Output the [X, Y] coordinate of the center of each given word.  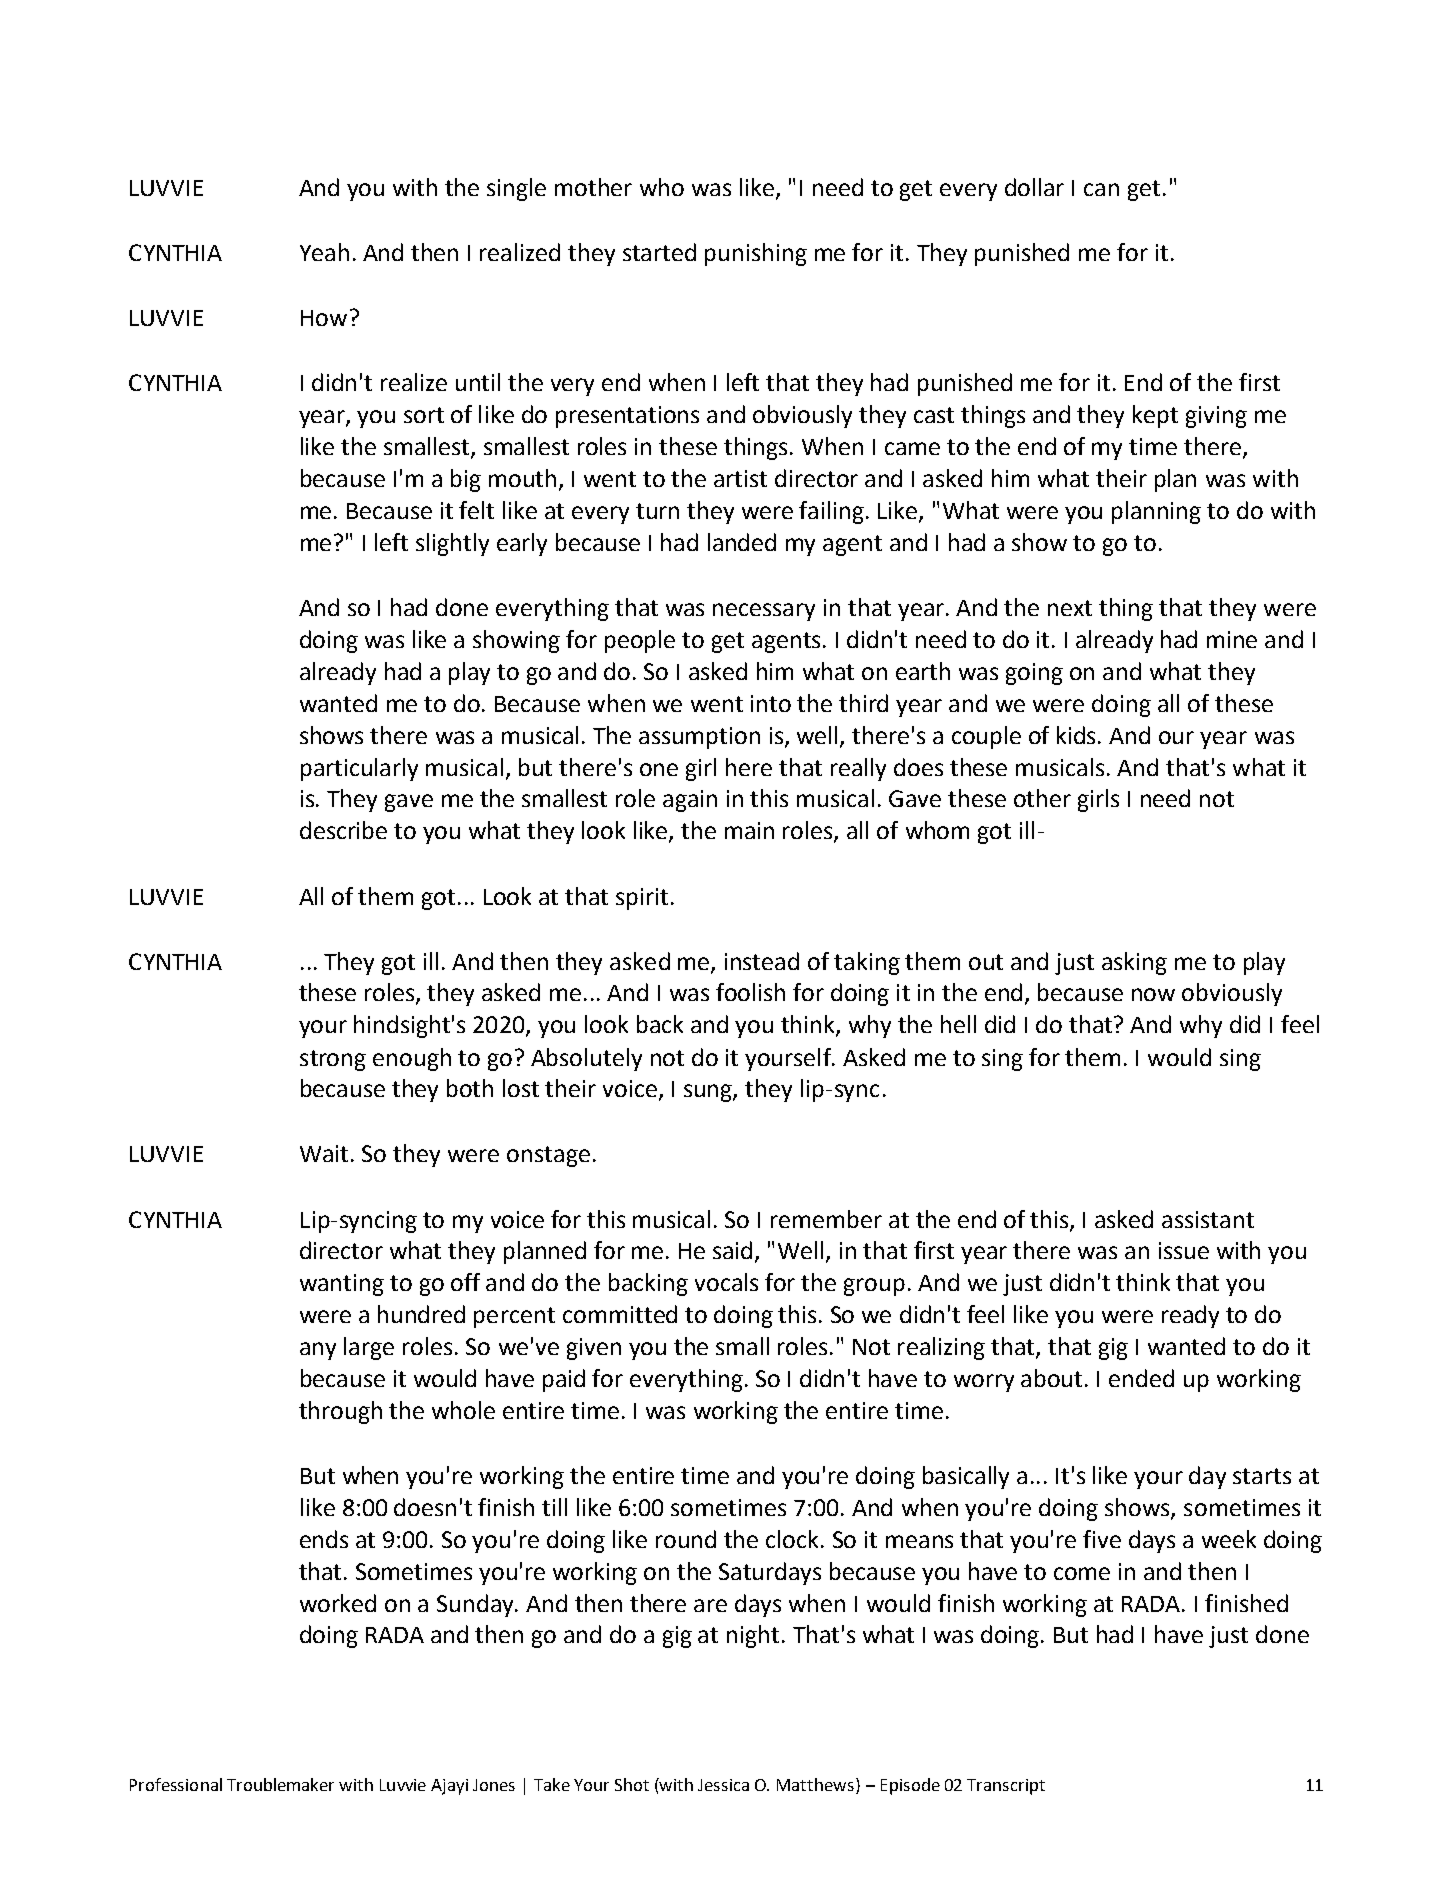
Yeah [324, 252]
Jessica [723, 1785]
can [1101, 189]
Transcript [1006, 1787]
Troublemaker [280, 1784]
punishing [756, 254]
